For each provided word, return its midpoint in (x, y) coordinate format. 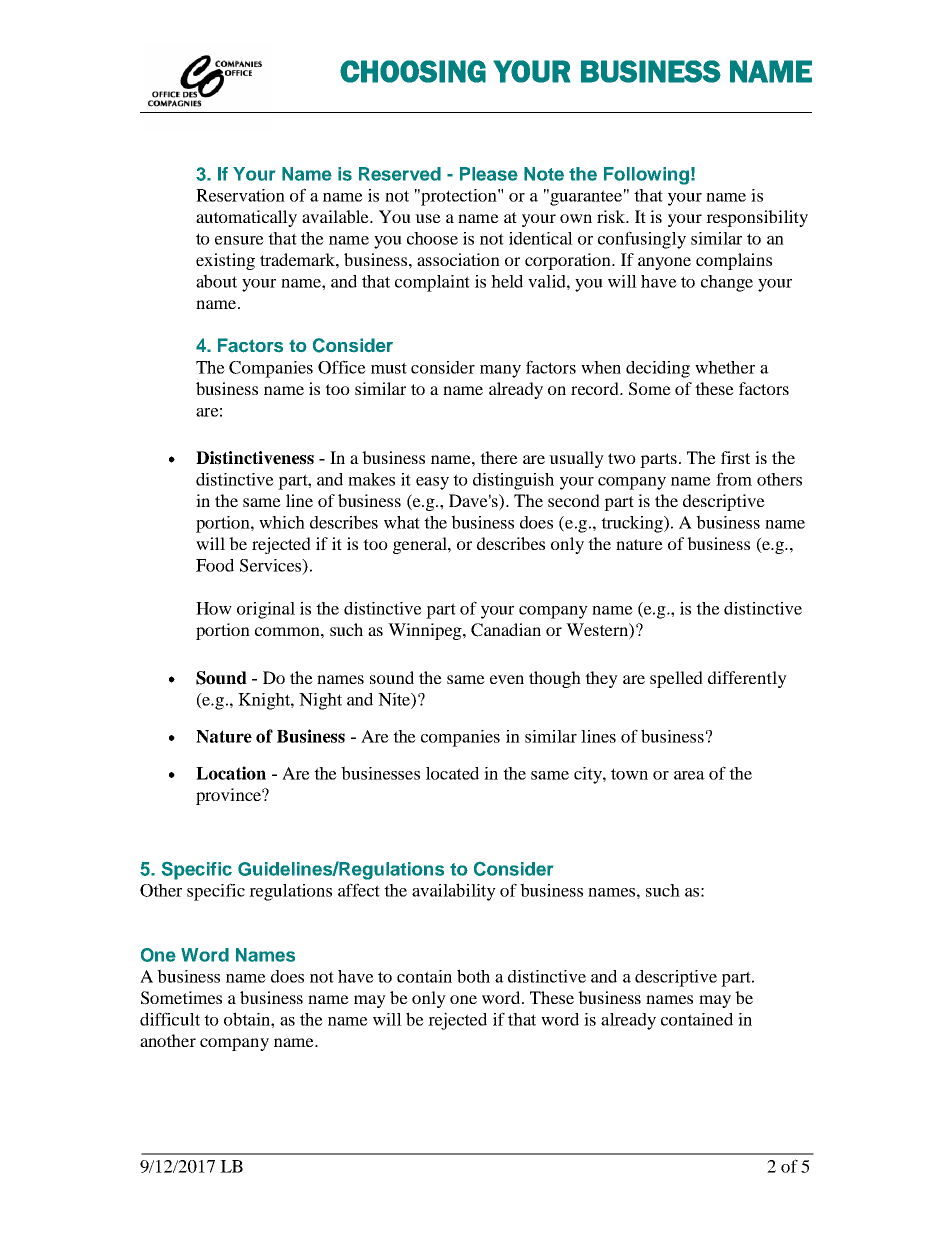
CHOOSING (413, 71)
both (473, 976)
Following (646, 176)
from (734, 479)
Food (215, 565)
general (421, 545)
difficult (170, 1019)
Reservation (240, 195)
